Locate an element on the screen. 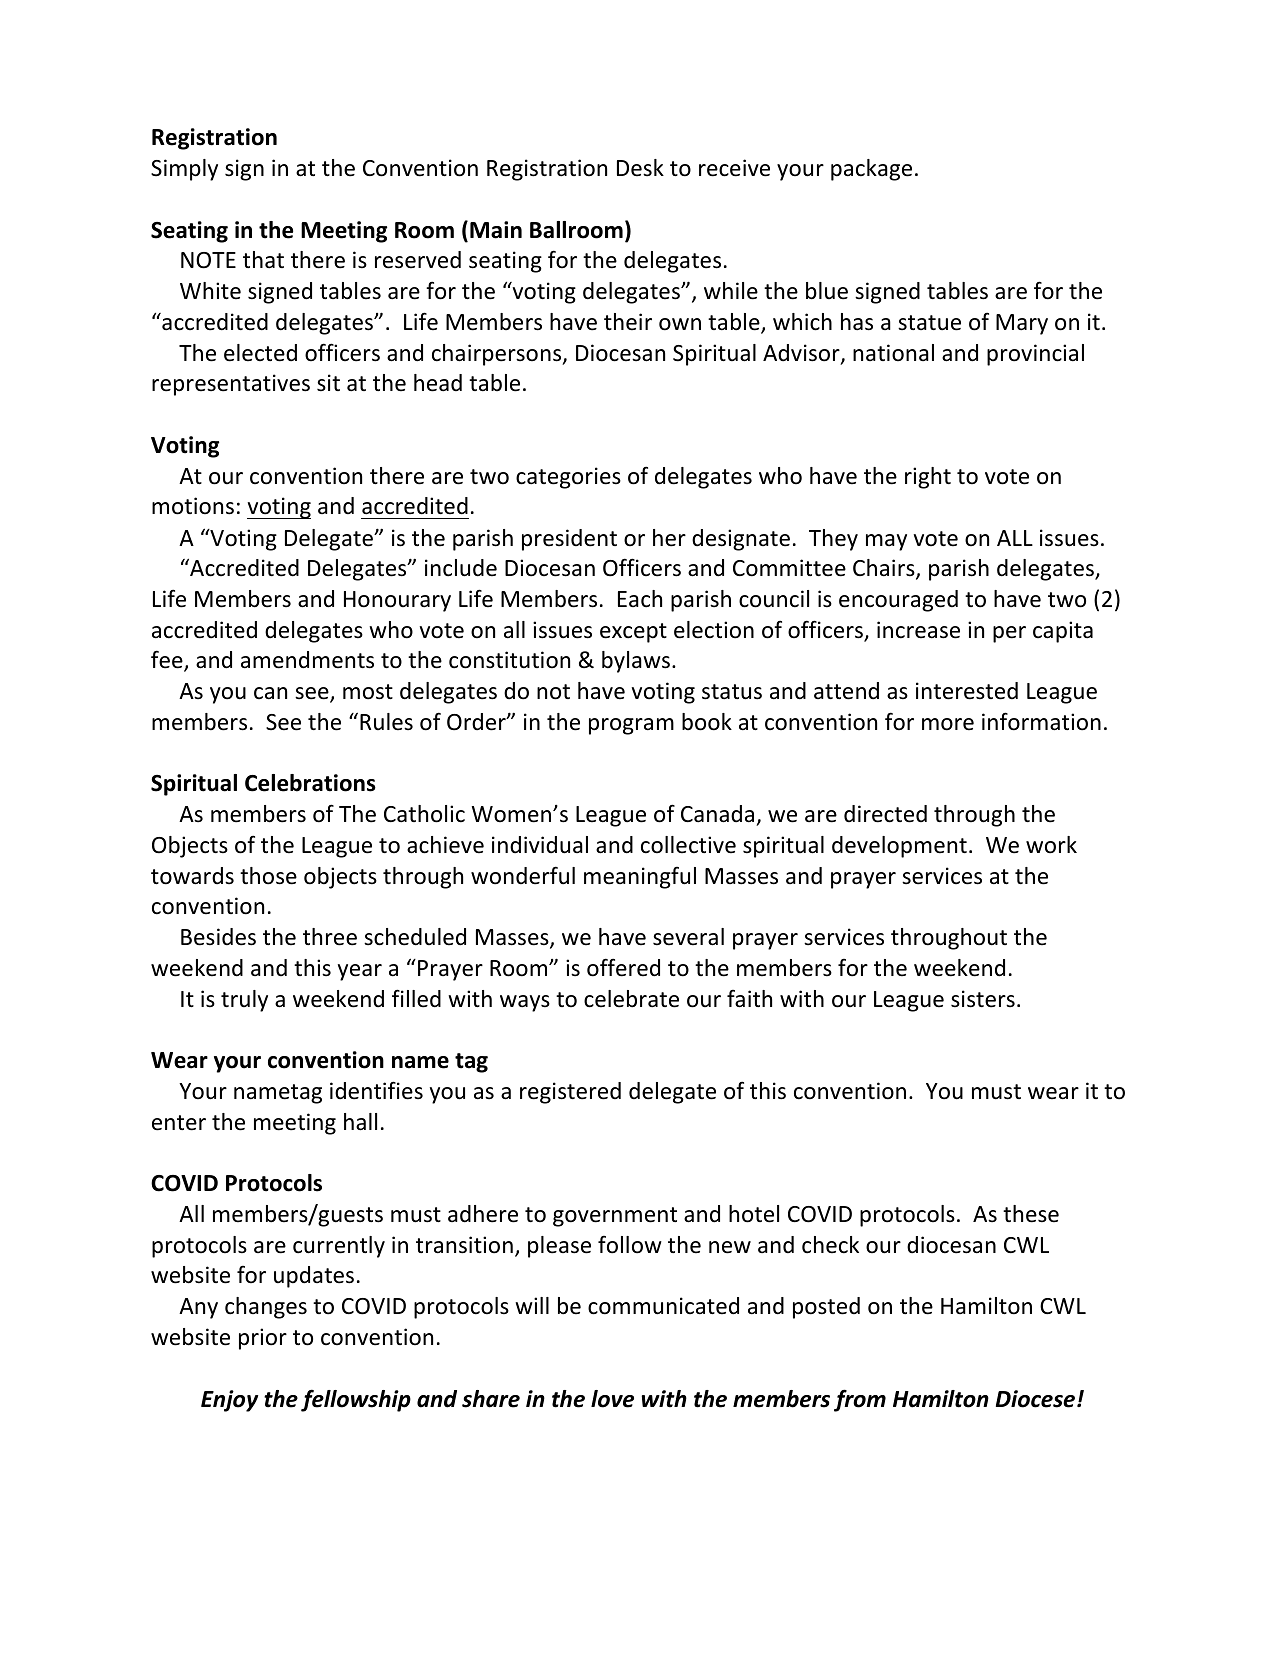 This screenshot has width=1285, height=1663. prior is located at coordinates (263, 1339).
